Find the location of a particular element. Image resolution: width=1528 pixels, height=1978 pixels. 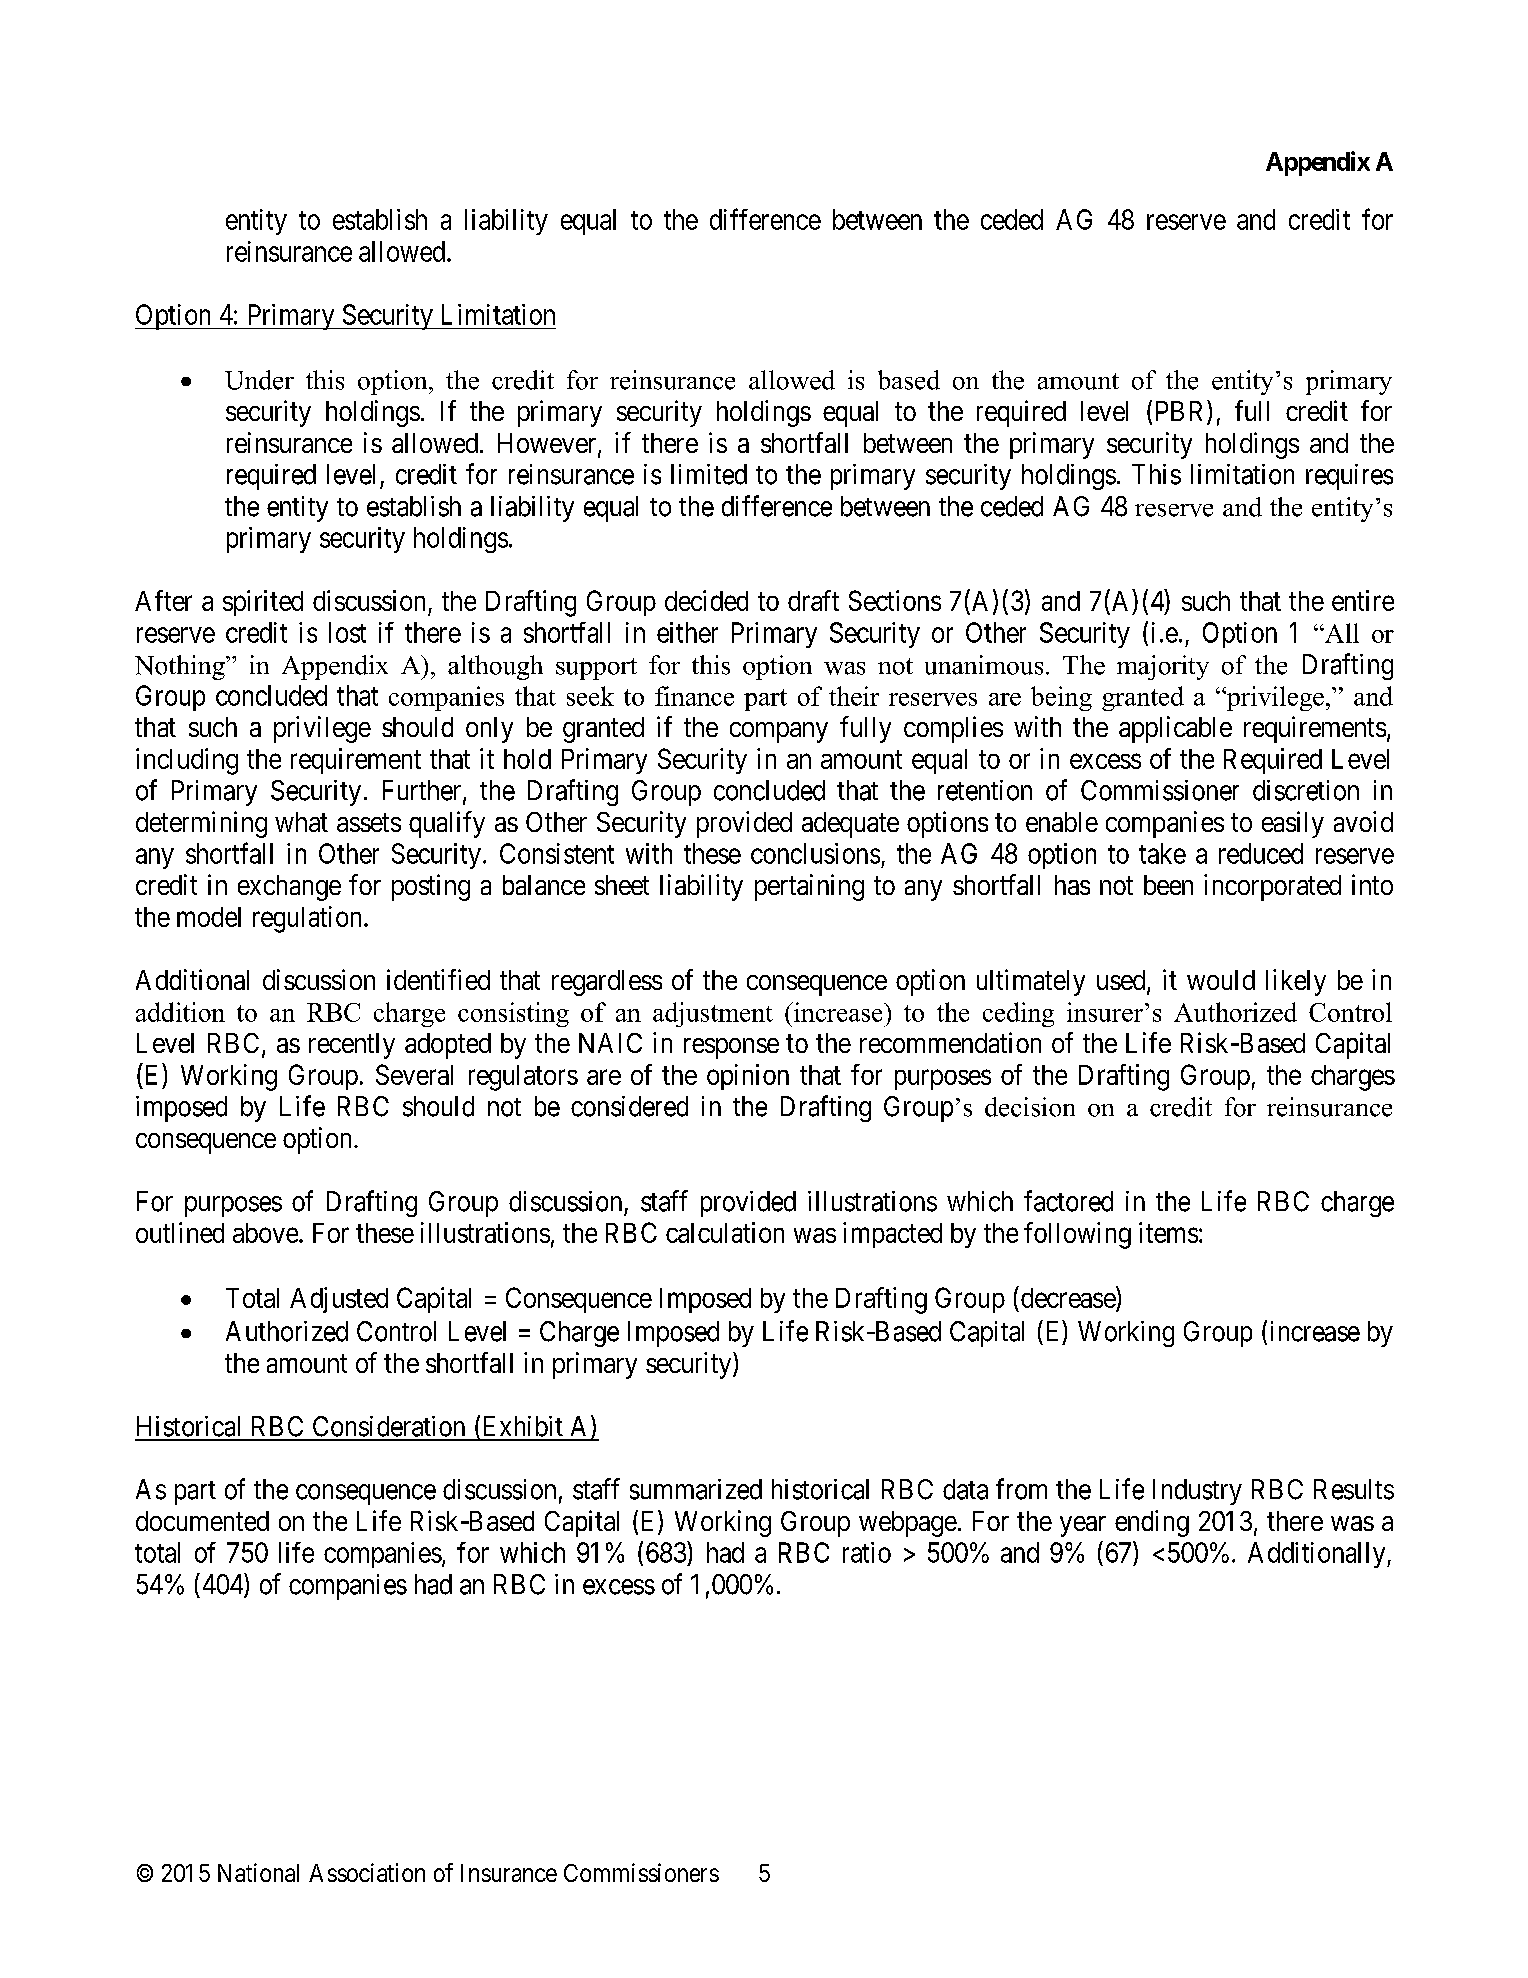

PBR is located at coordinates (1182, 412).
